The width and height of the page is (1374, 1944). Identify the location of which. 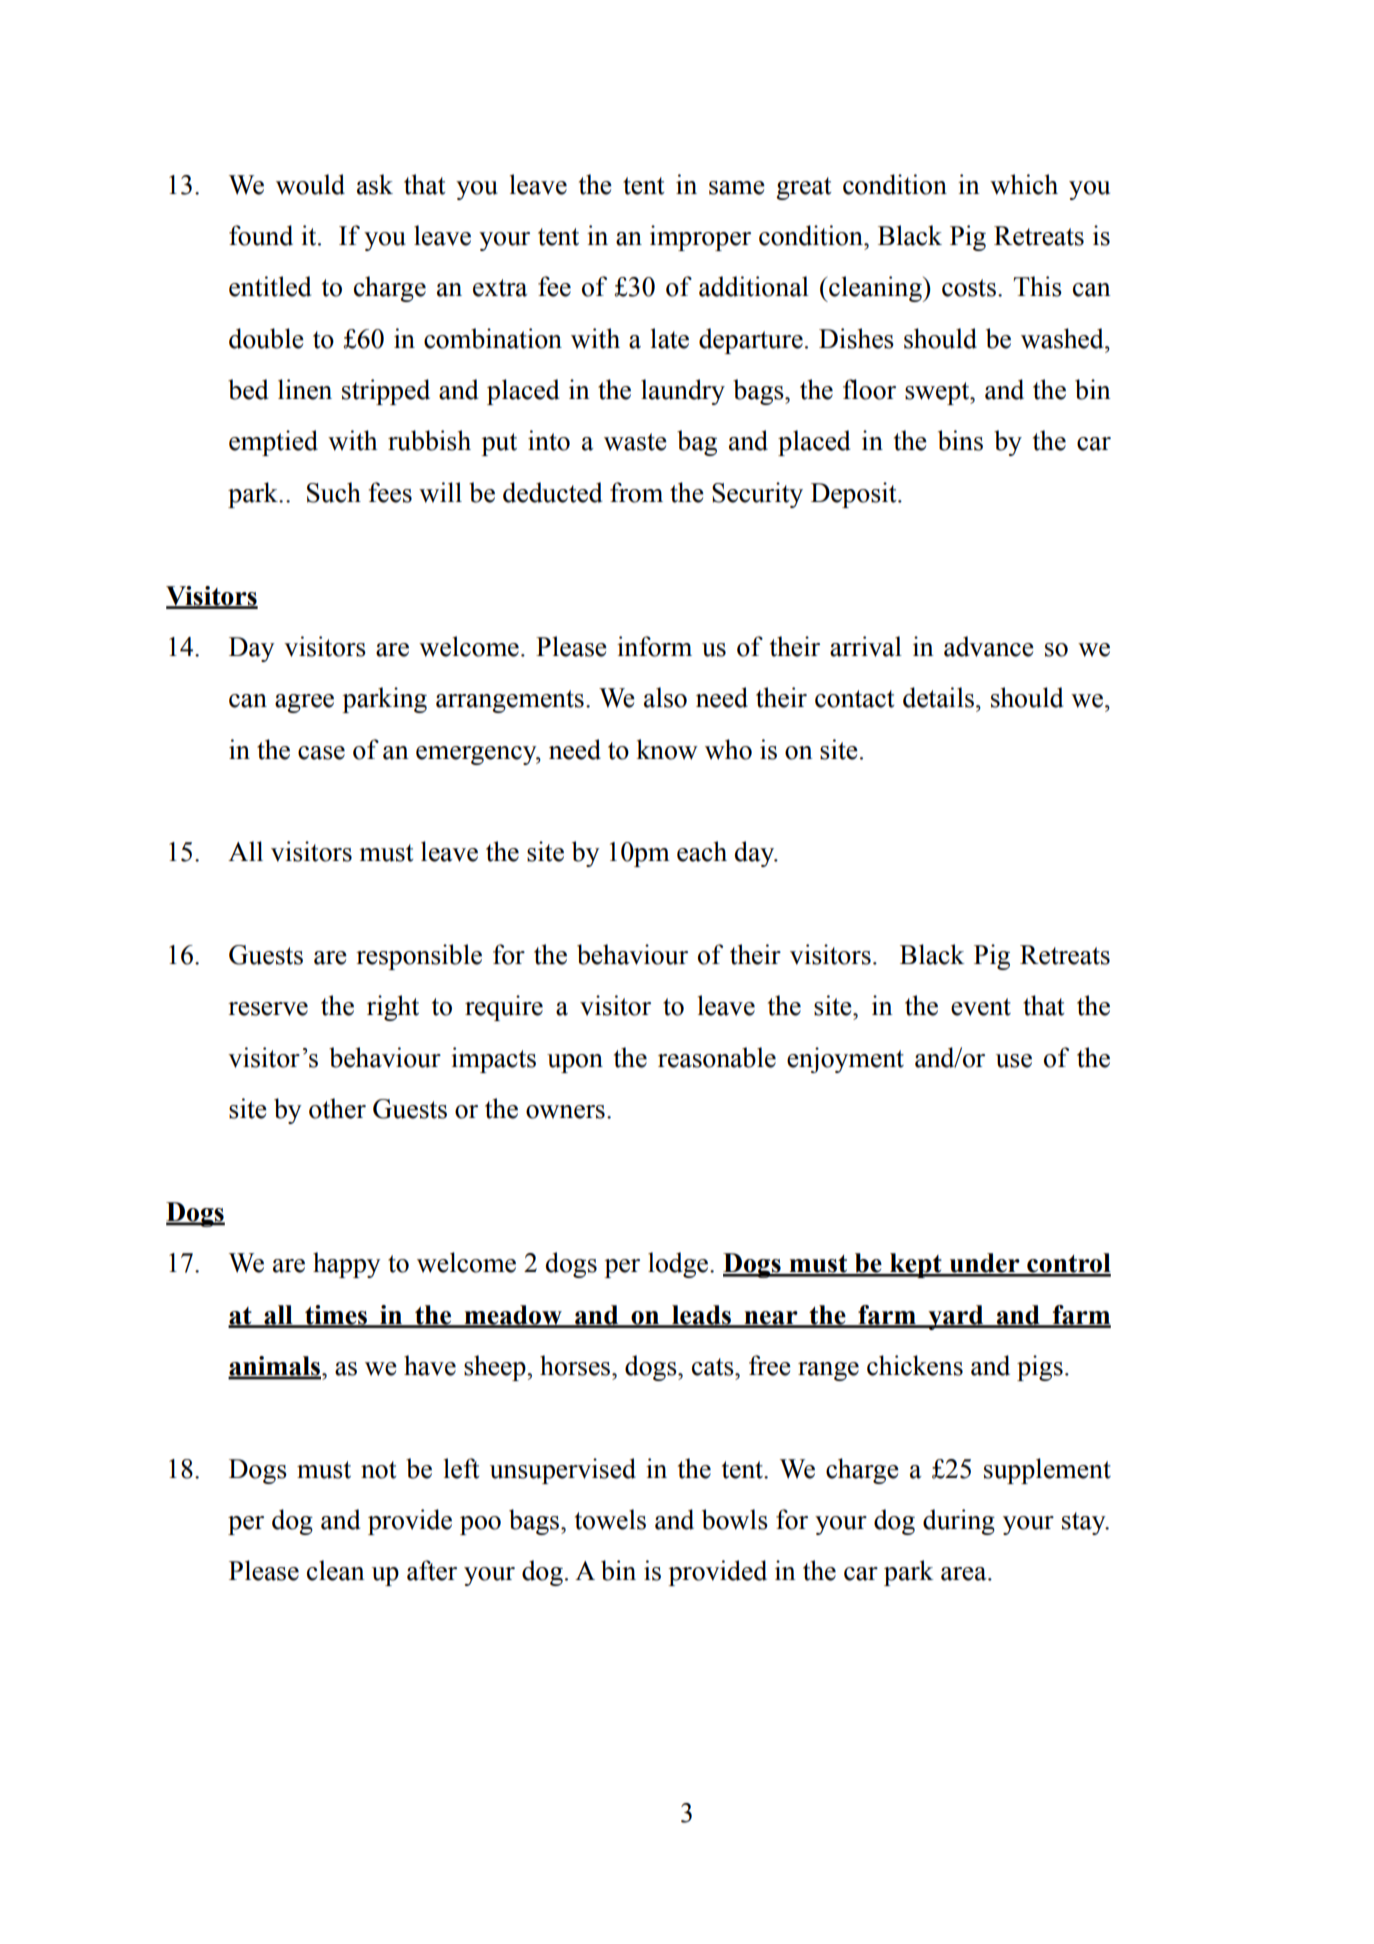
(1024, 184).
